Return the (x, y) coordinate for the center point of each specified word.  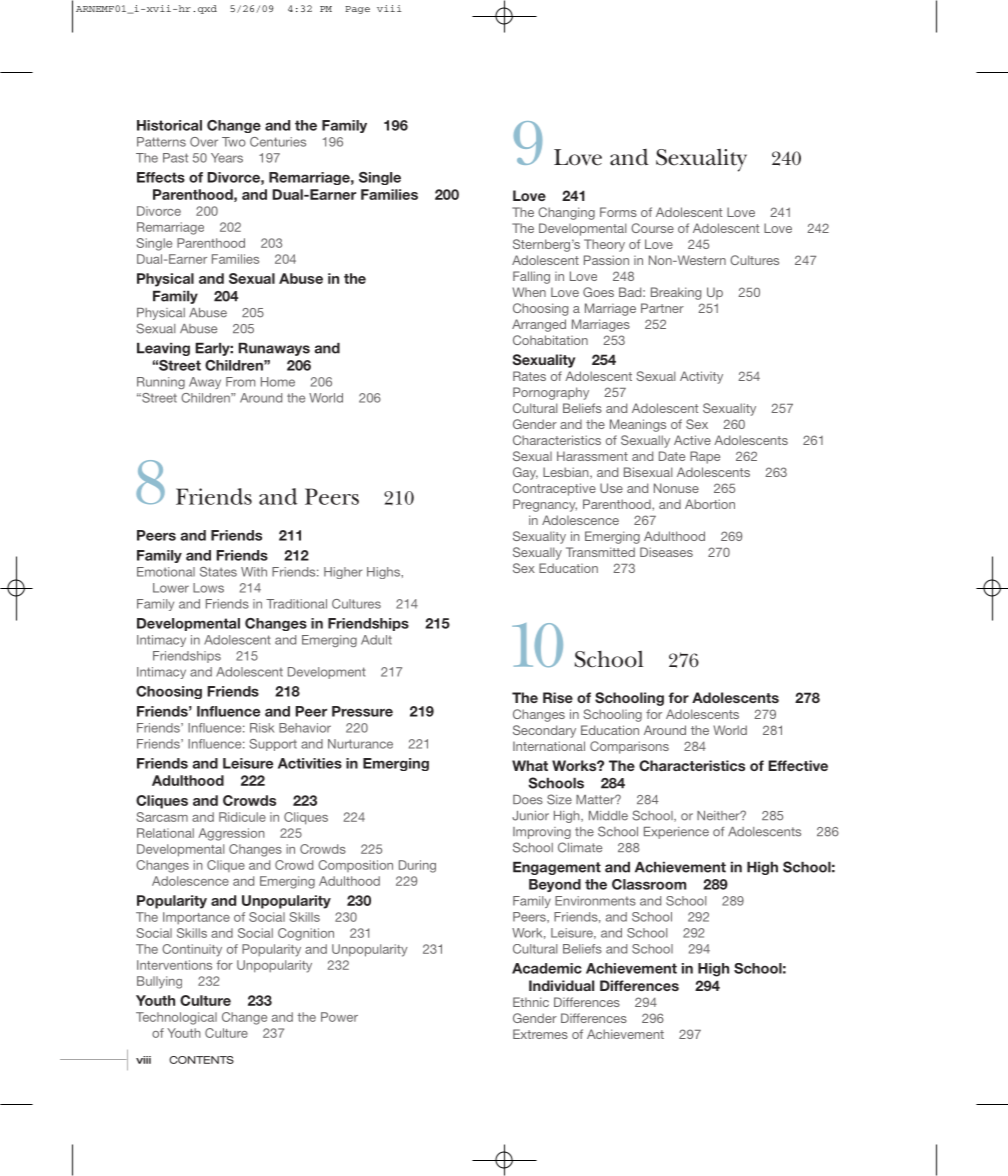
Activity (701, 377)
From (240, 382)
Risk (262, 728)
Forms (618, 212)
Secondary (544, 731)
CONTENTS (201, 1060)
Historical (169, 125)
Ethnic (531, 1002)
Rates (529, 376)
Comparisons (629, 747)
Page (357, 10)
